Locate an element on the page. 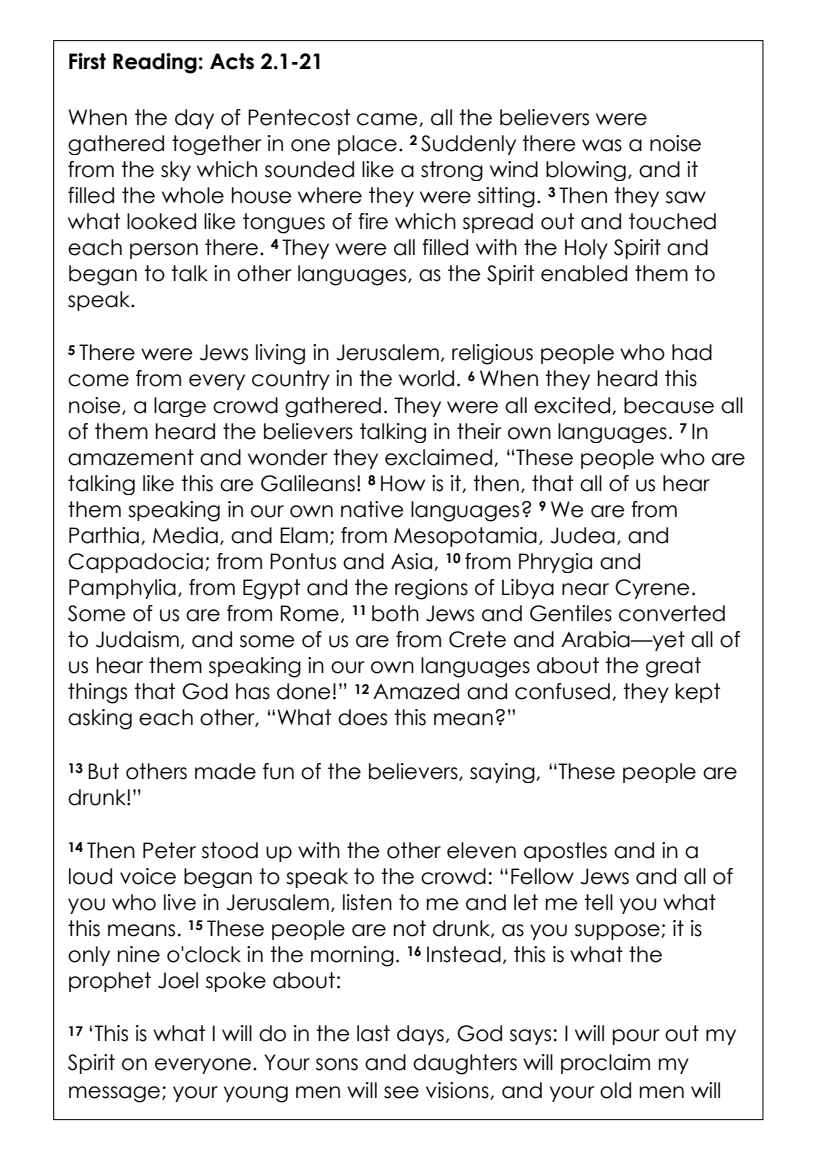 The image size is (814, 1151). Reading is located at coordinates (155, 63).
